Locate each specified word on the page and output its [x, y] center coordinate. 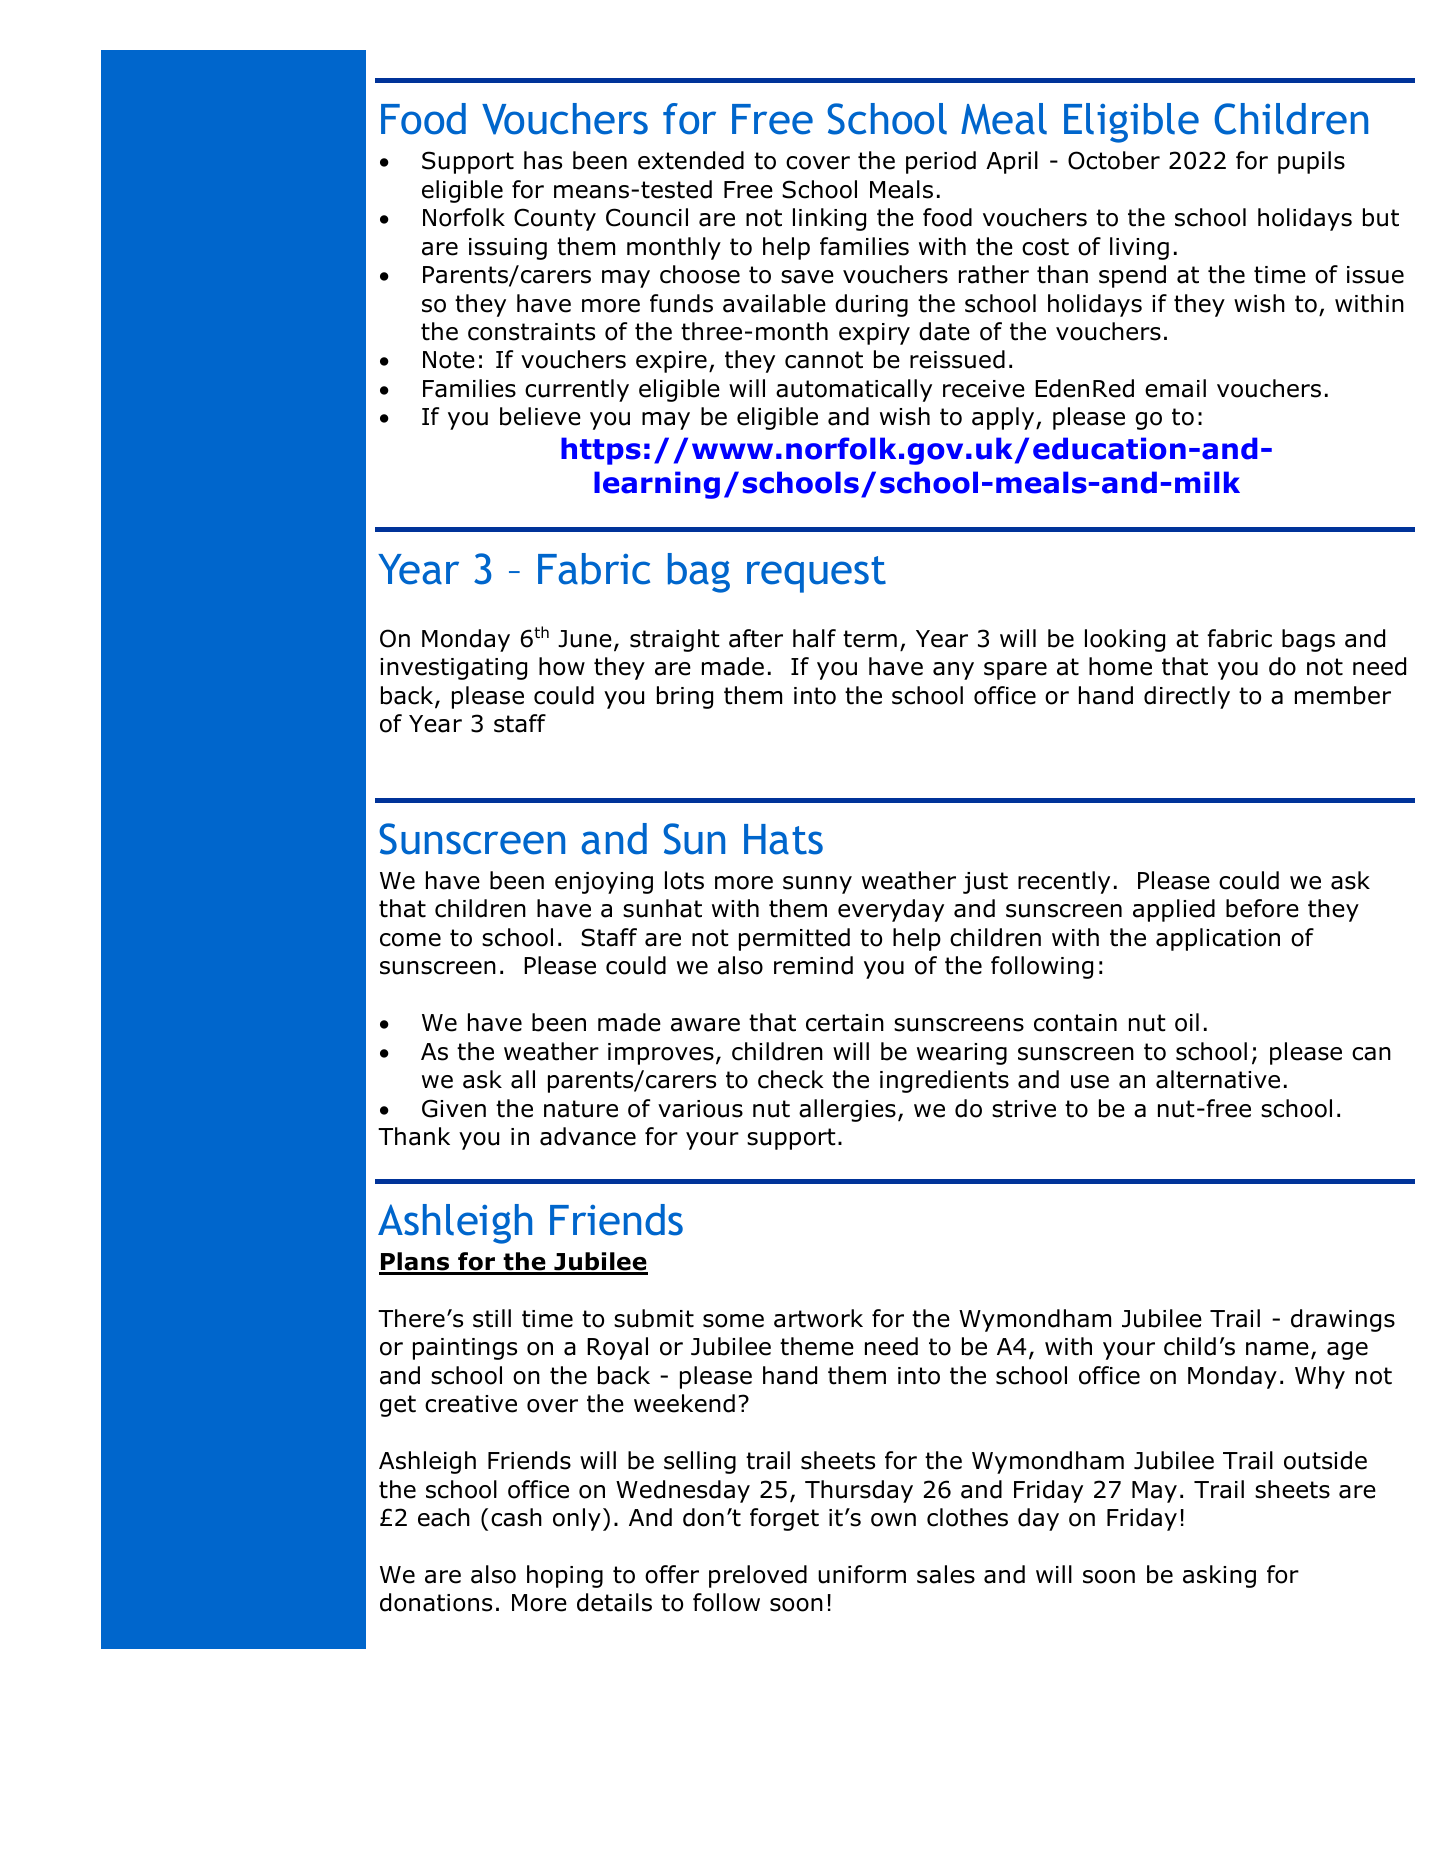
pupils [1311, 162]
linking [829, 219]
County [555, 219]
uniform [862, 1574]
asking [1219, 1576]
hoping [565, 1576]
